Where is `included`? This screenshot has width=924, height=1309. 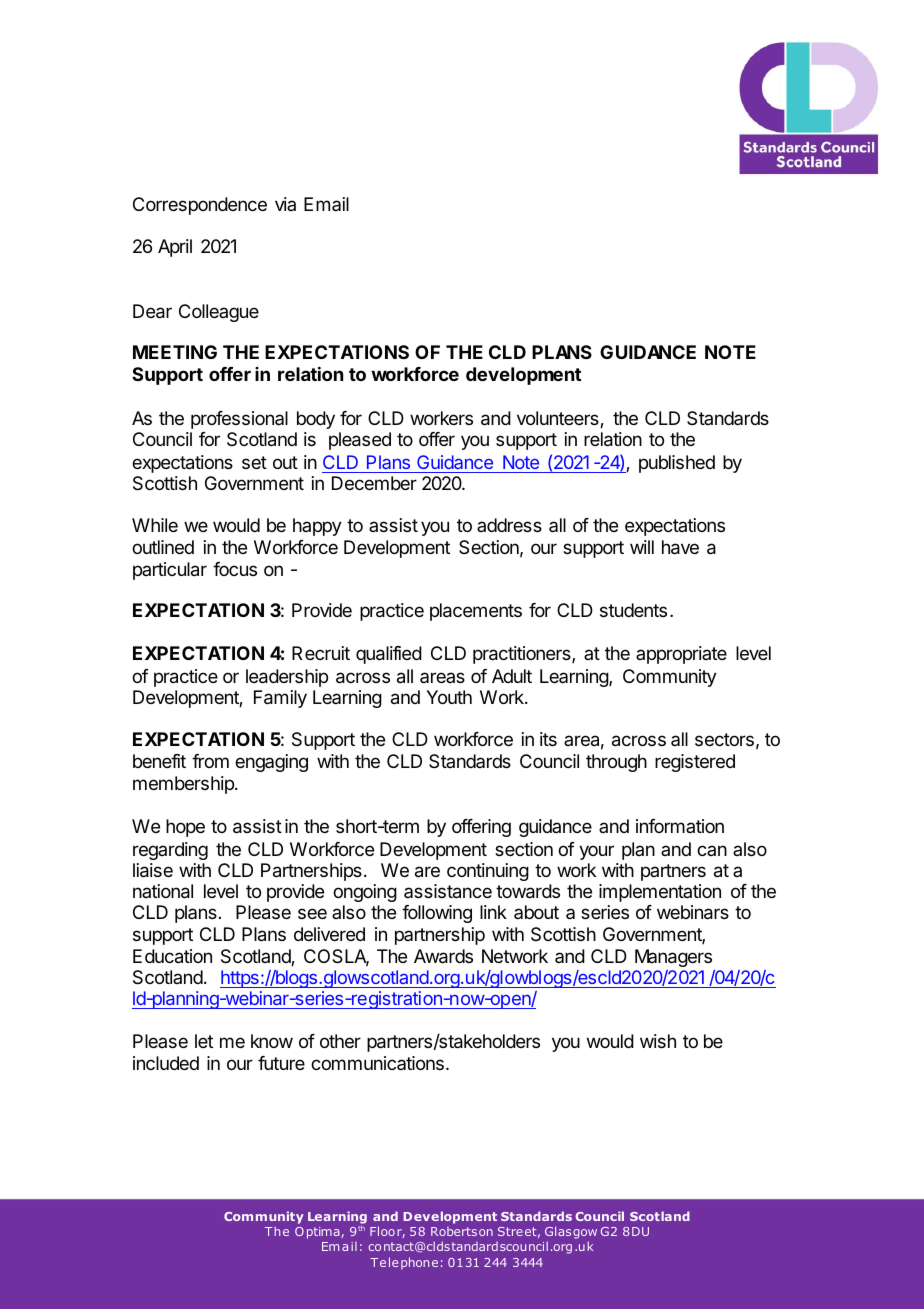 included is located at coordinates (166, 1063).
